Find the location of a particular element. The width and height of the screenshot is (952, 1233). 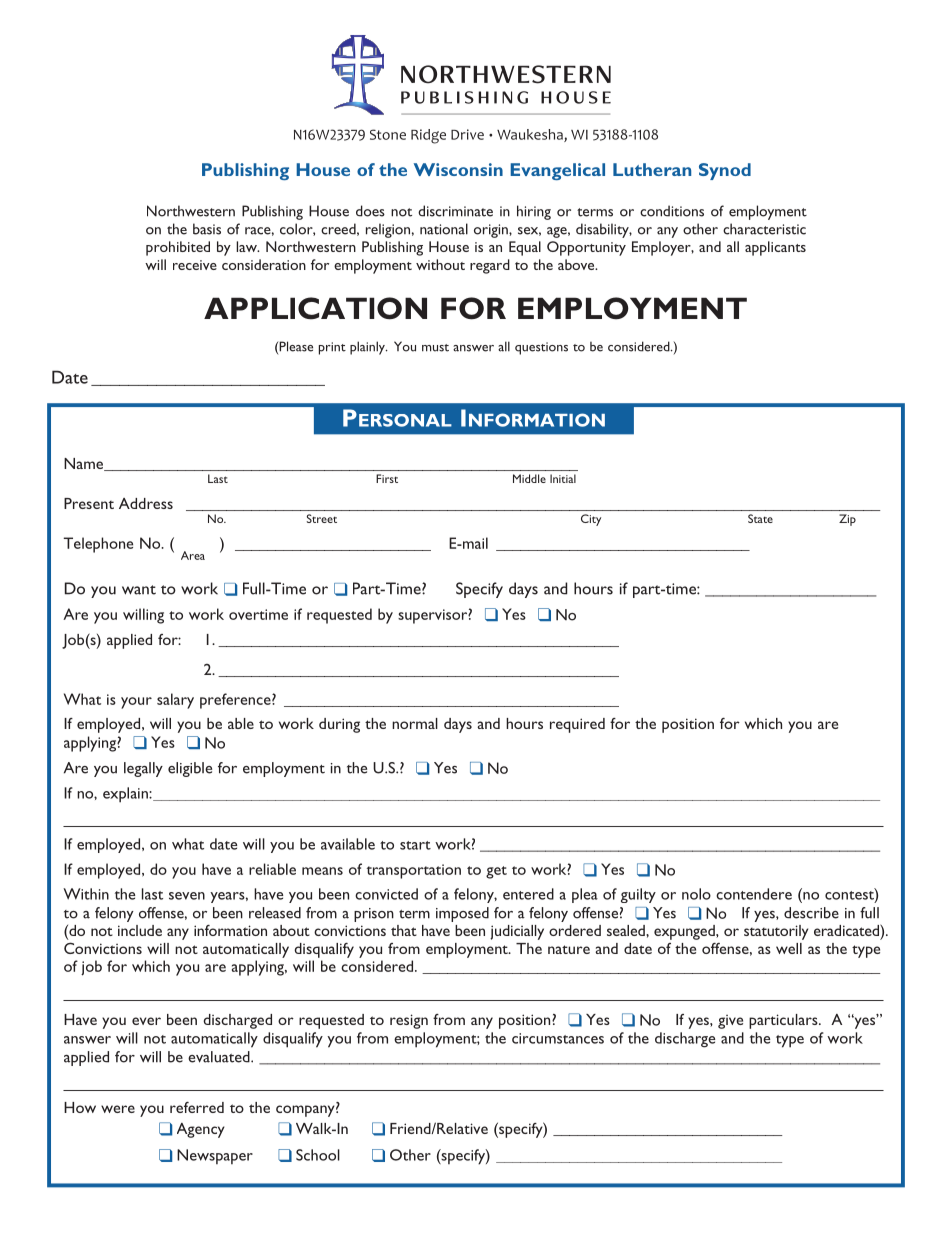

imposed is located at coordinates (462, 914).
